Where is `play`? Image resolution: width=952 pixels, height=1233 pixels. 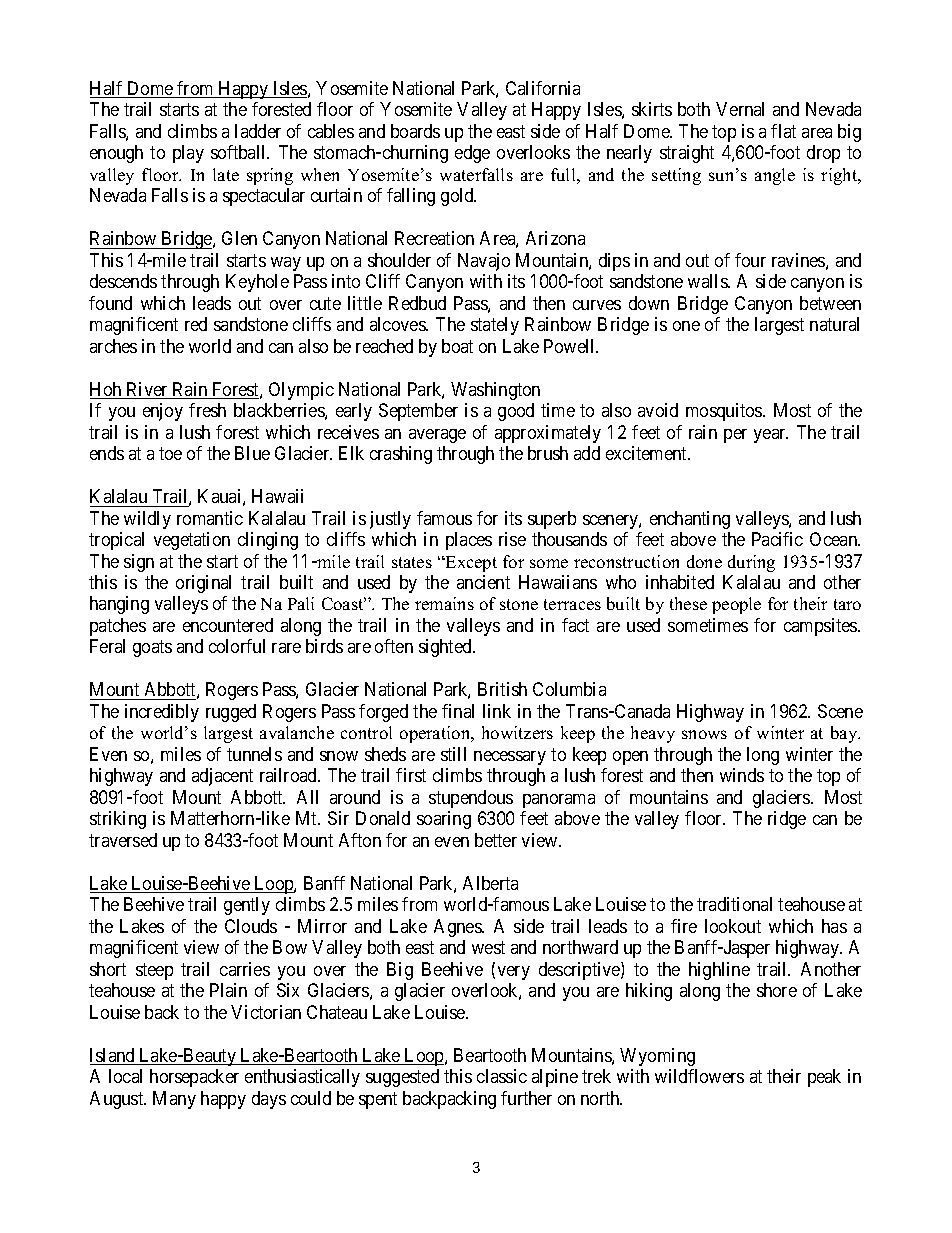
play is located at coordinates (188, 154).
